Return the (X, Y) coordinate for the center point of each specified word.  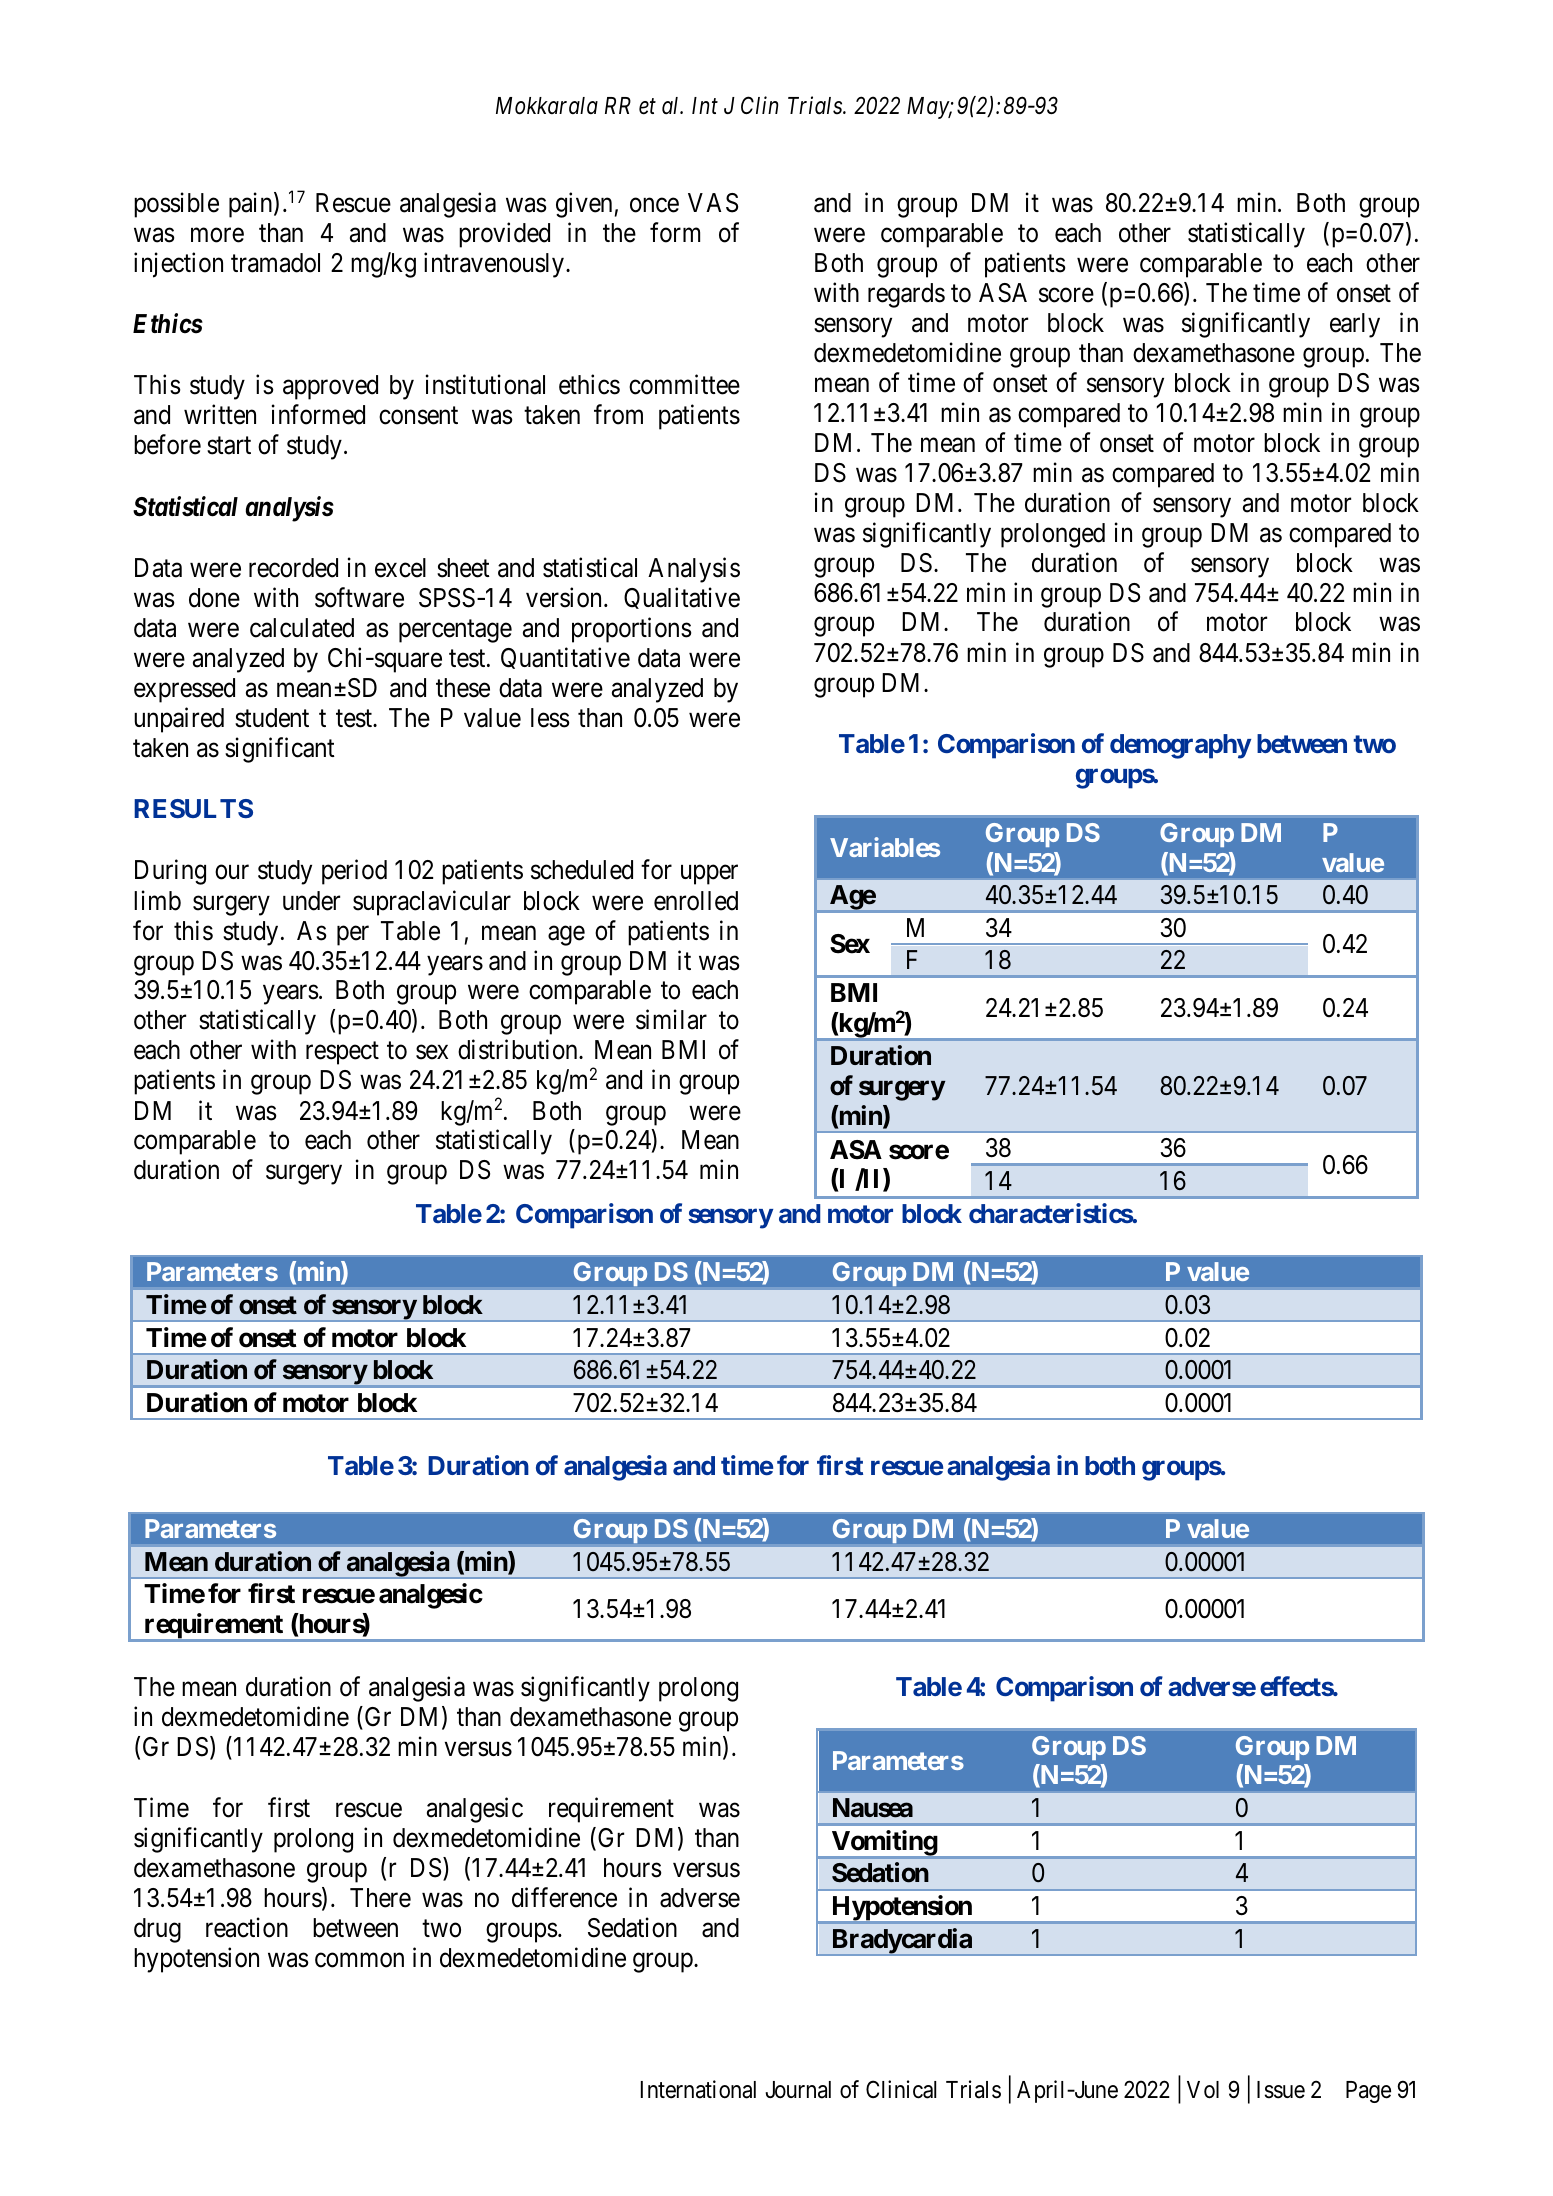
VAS (713, 203)
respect (342, 1053)
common (359, 1960)
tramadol (275, 263)
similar (671, 1020)
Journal (798, 2090)
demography (1180, 746)
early (1355, 325)
